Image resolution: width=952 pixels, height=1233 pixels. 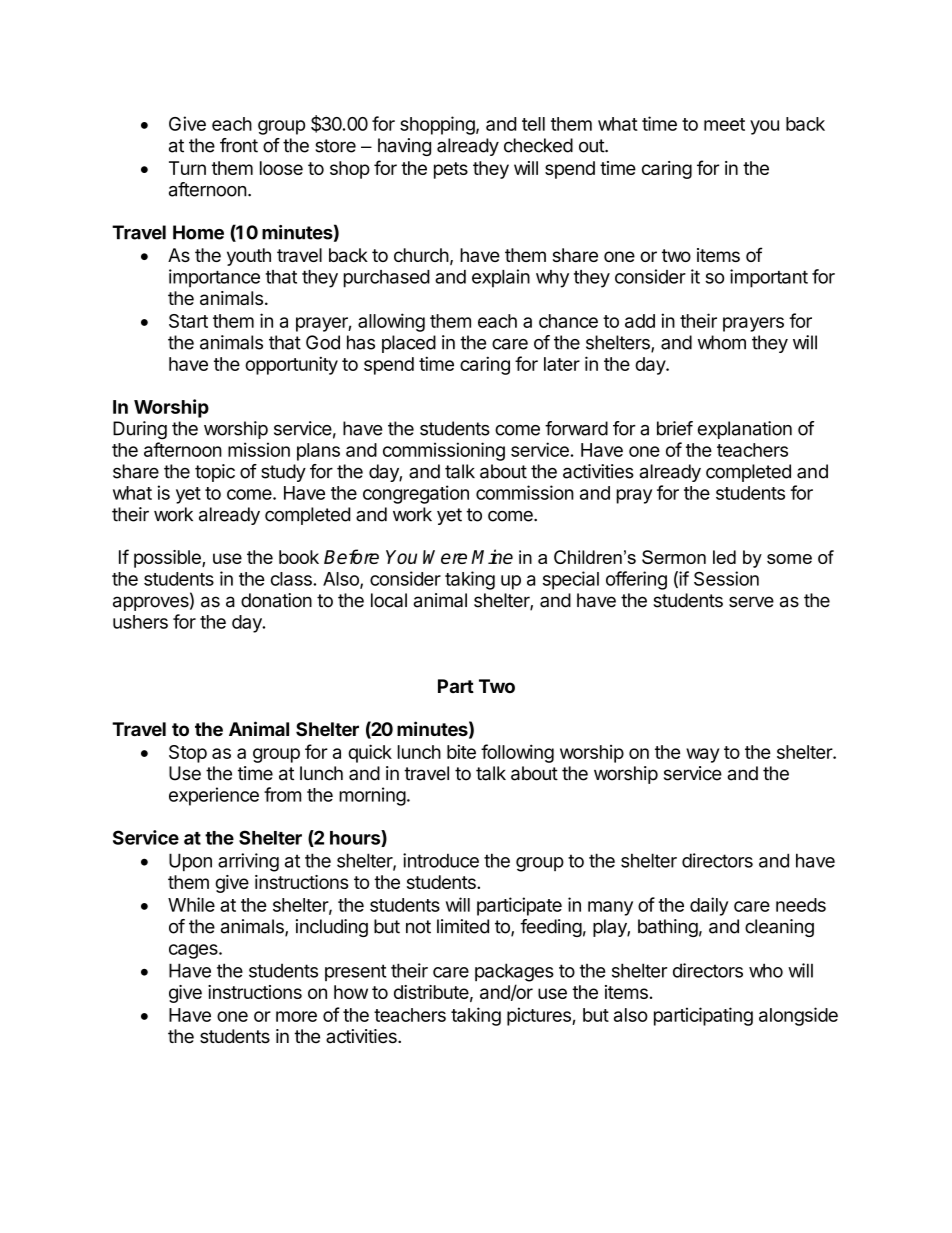 I want to click on topic, so click(x=215, y=473).
